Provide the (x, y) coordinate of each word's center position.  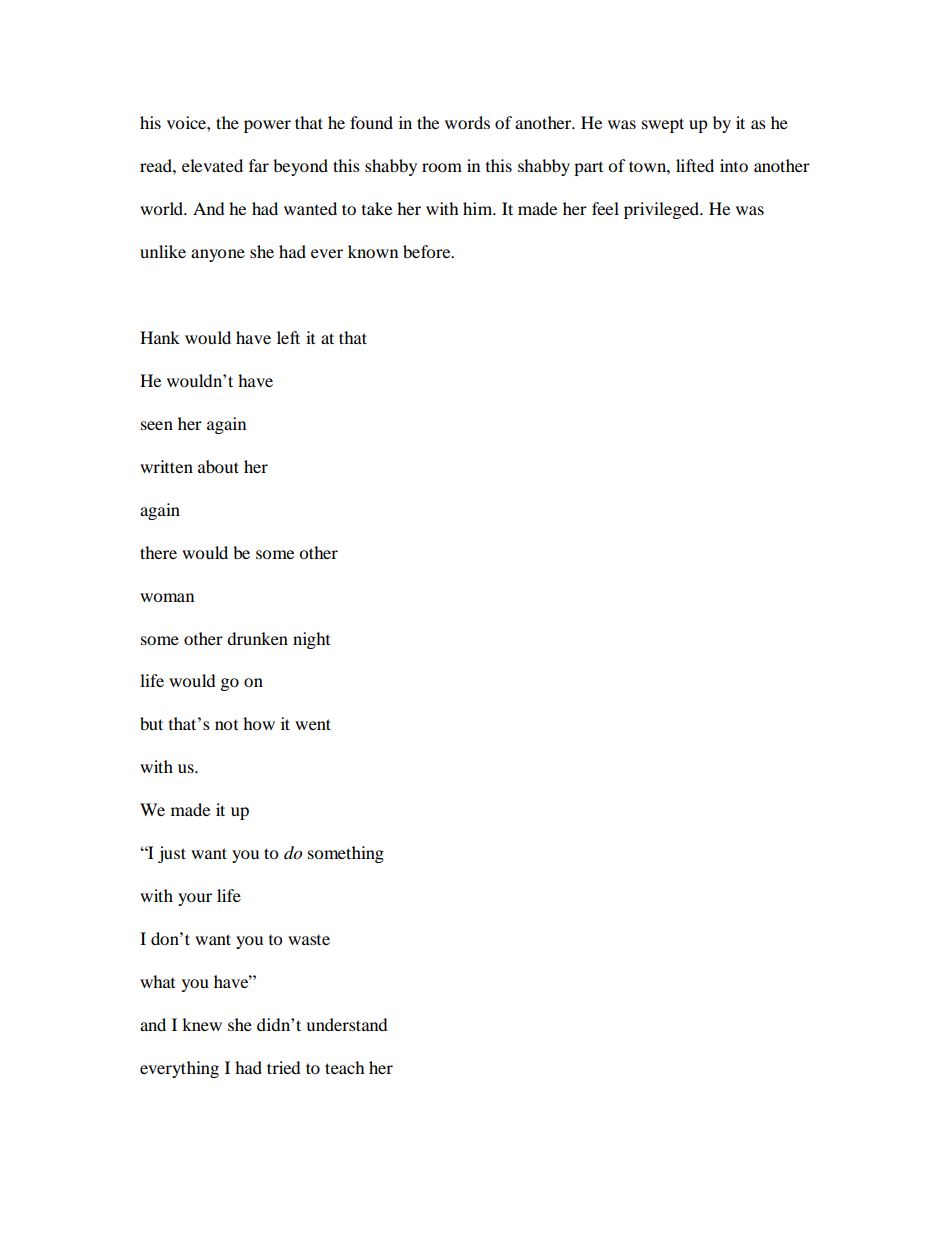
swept (663, 125)
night (311, 640)
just (172, 854)
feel (605, 208)
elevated (212, 165)
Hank (160, 337)
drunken (257, 638)
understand (347, 1024)
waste (309, 940)
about (218, 466)
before (428, 251)
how (259, 723)
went (313, 724)
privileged (663, 210)
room (442, 167)
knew (202, 1024)
